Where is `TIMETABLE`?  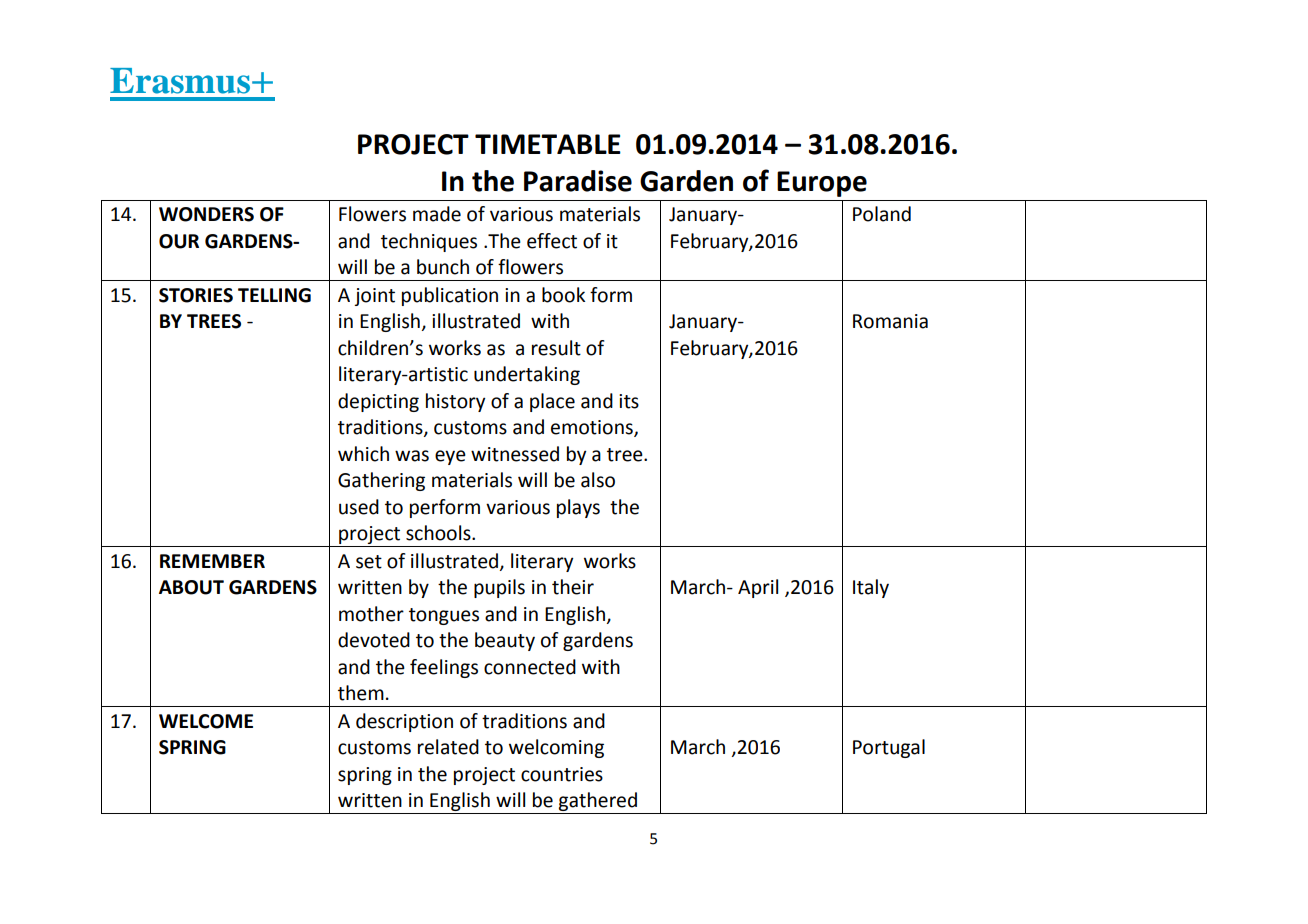 TIMETABLE is located at coordinates (548, 144).
